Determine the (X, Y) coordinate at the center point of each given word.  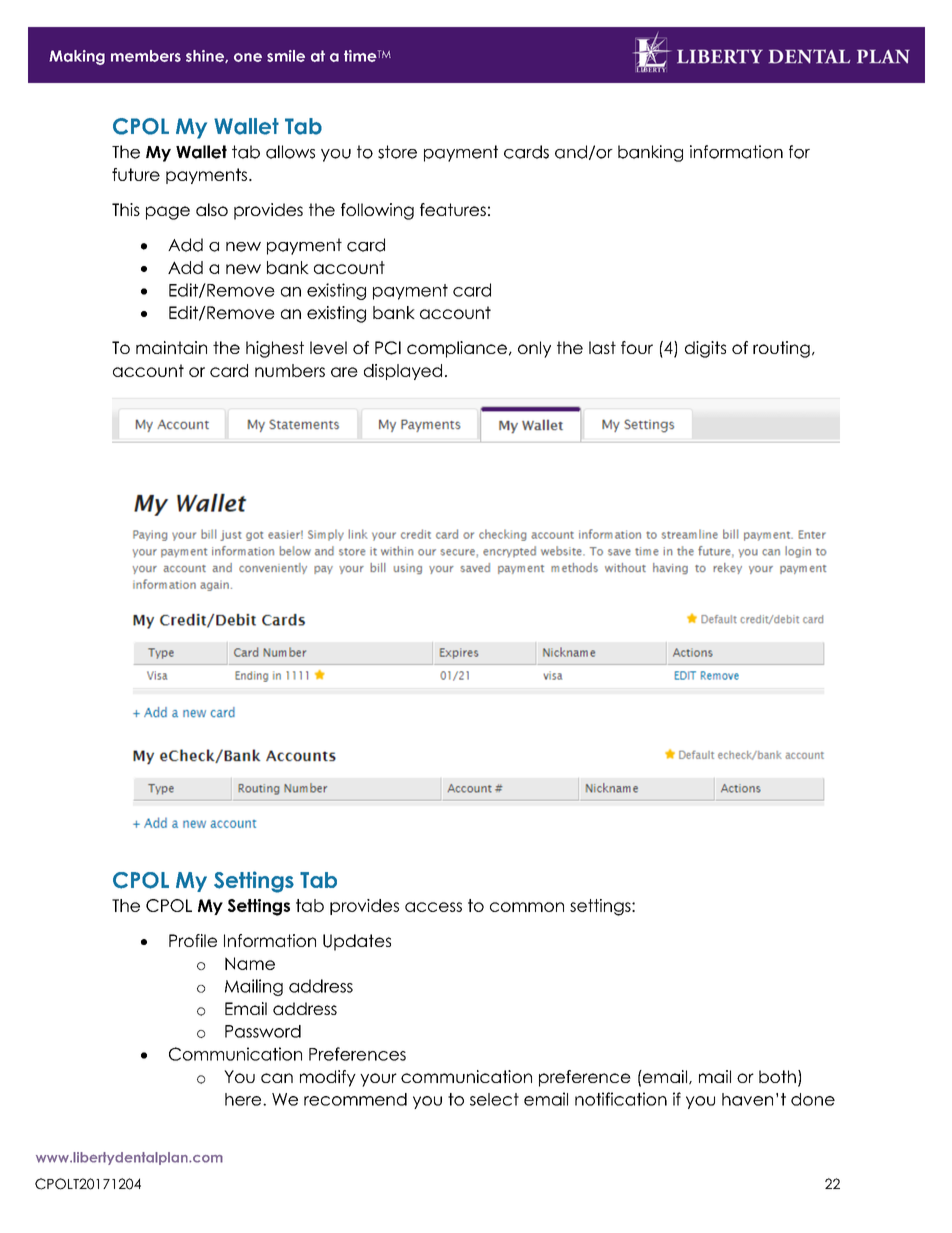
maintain (171, 347)
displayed (403, 372)
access (433, 907)
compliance (457, 349)
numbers (290, 370)
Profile (193, 940)
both (777, 1076)
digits (705, 349)
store (397, 152)
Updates (357, 942)
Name (250, 963)
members (146, 56)
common (527, 907)
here (244, 1099)
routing (781, 349)
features (453, 209)
